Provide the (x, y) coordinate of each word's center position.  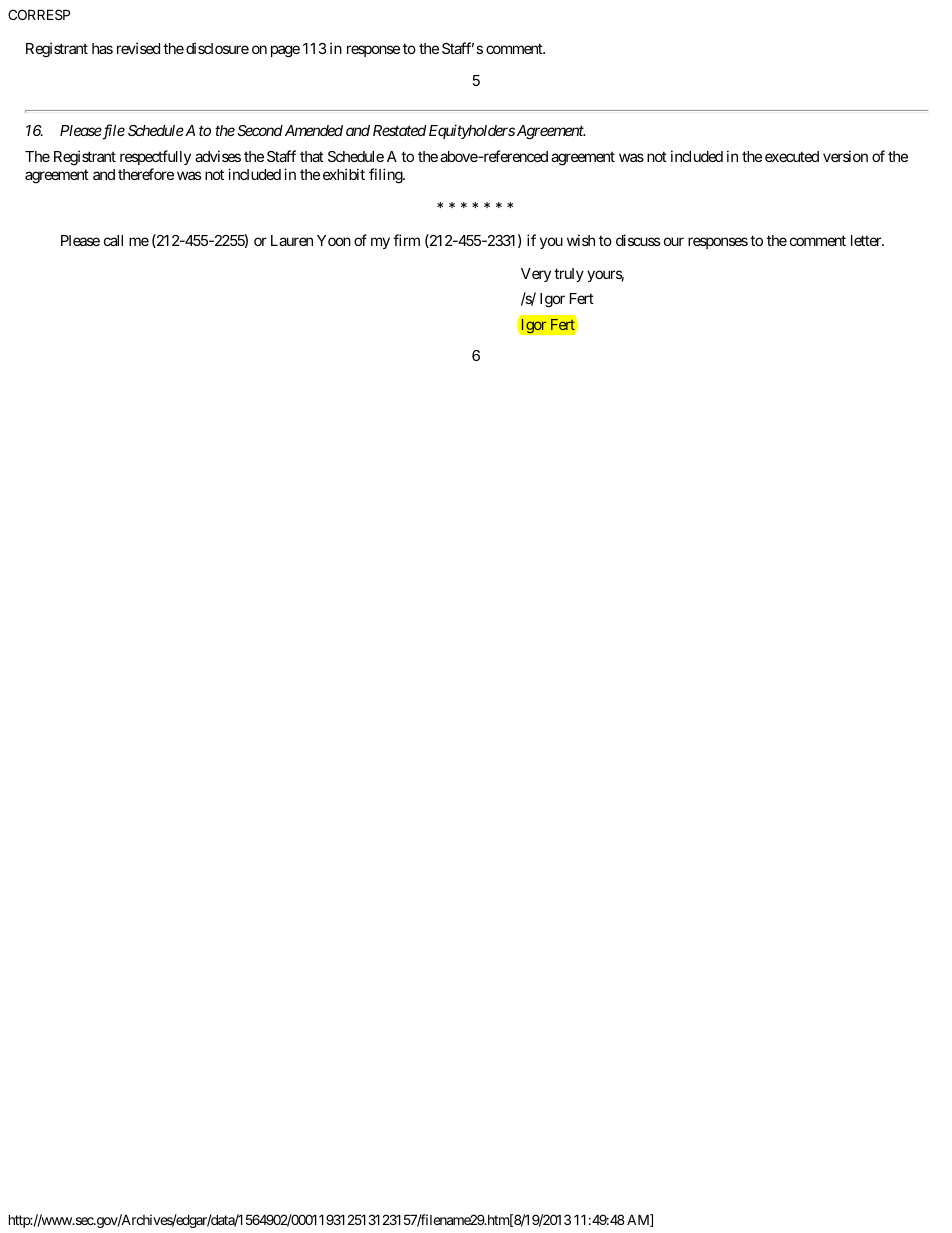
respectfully (155, 157)
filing (386, 176)
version (845, 156)
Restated (399, 130)
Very (536, 275)
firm (406, 240)
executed (792, 156)
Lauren (292, 240)
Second (260, 130)
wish (581, 240)
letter (867, 240)
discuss (638, 240)
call (113, 240)
